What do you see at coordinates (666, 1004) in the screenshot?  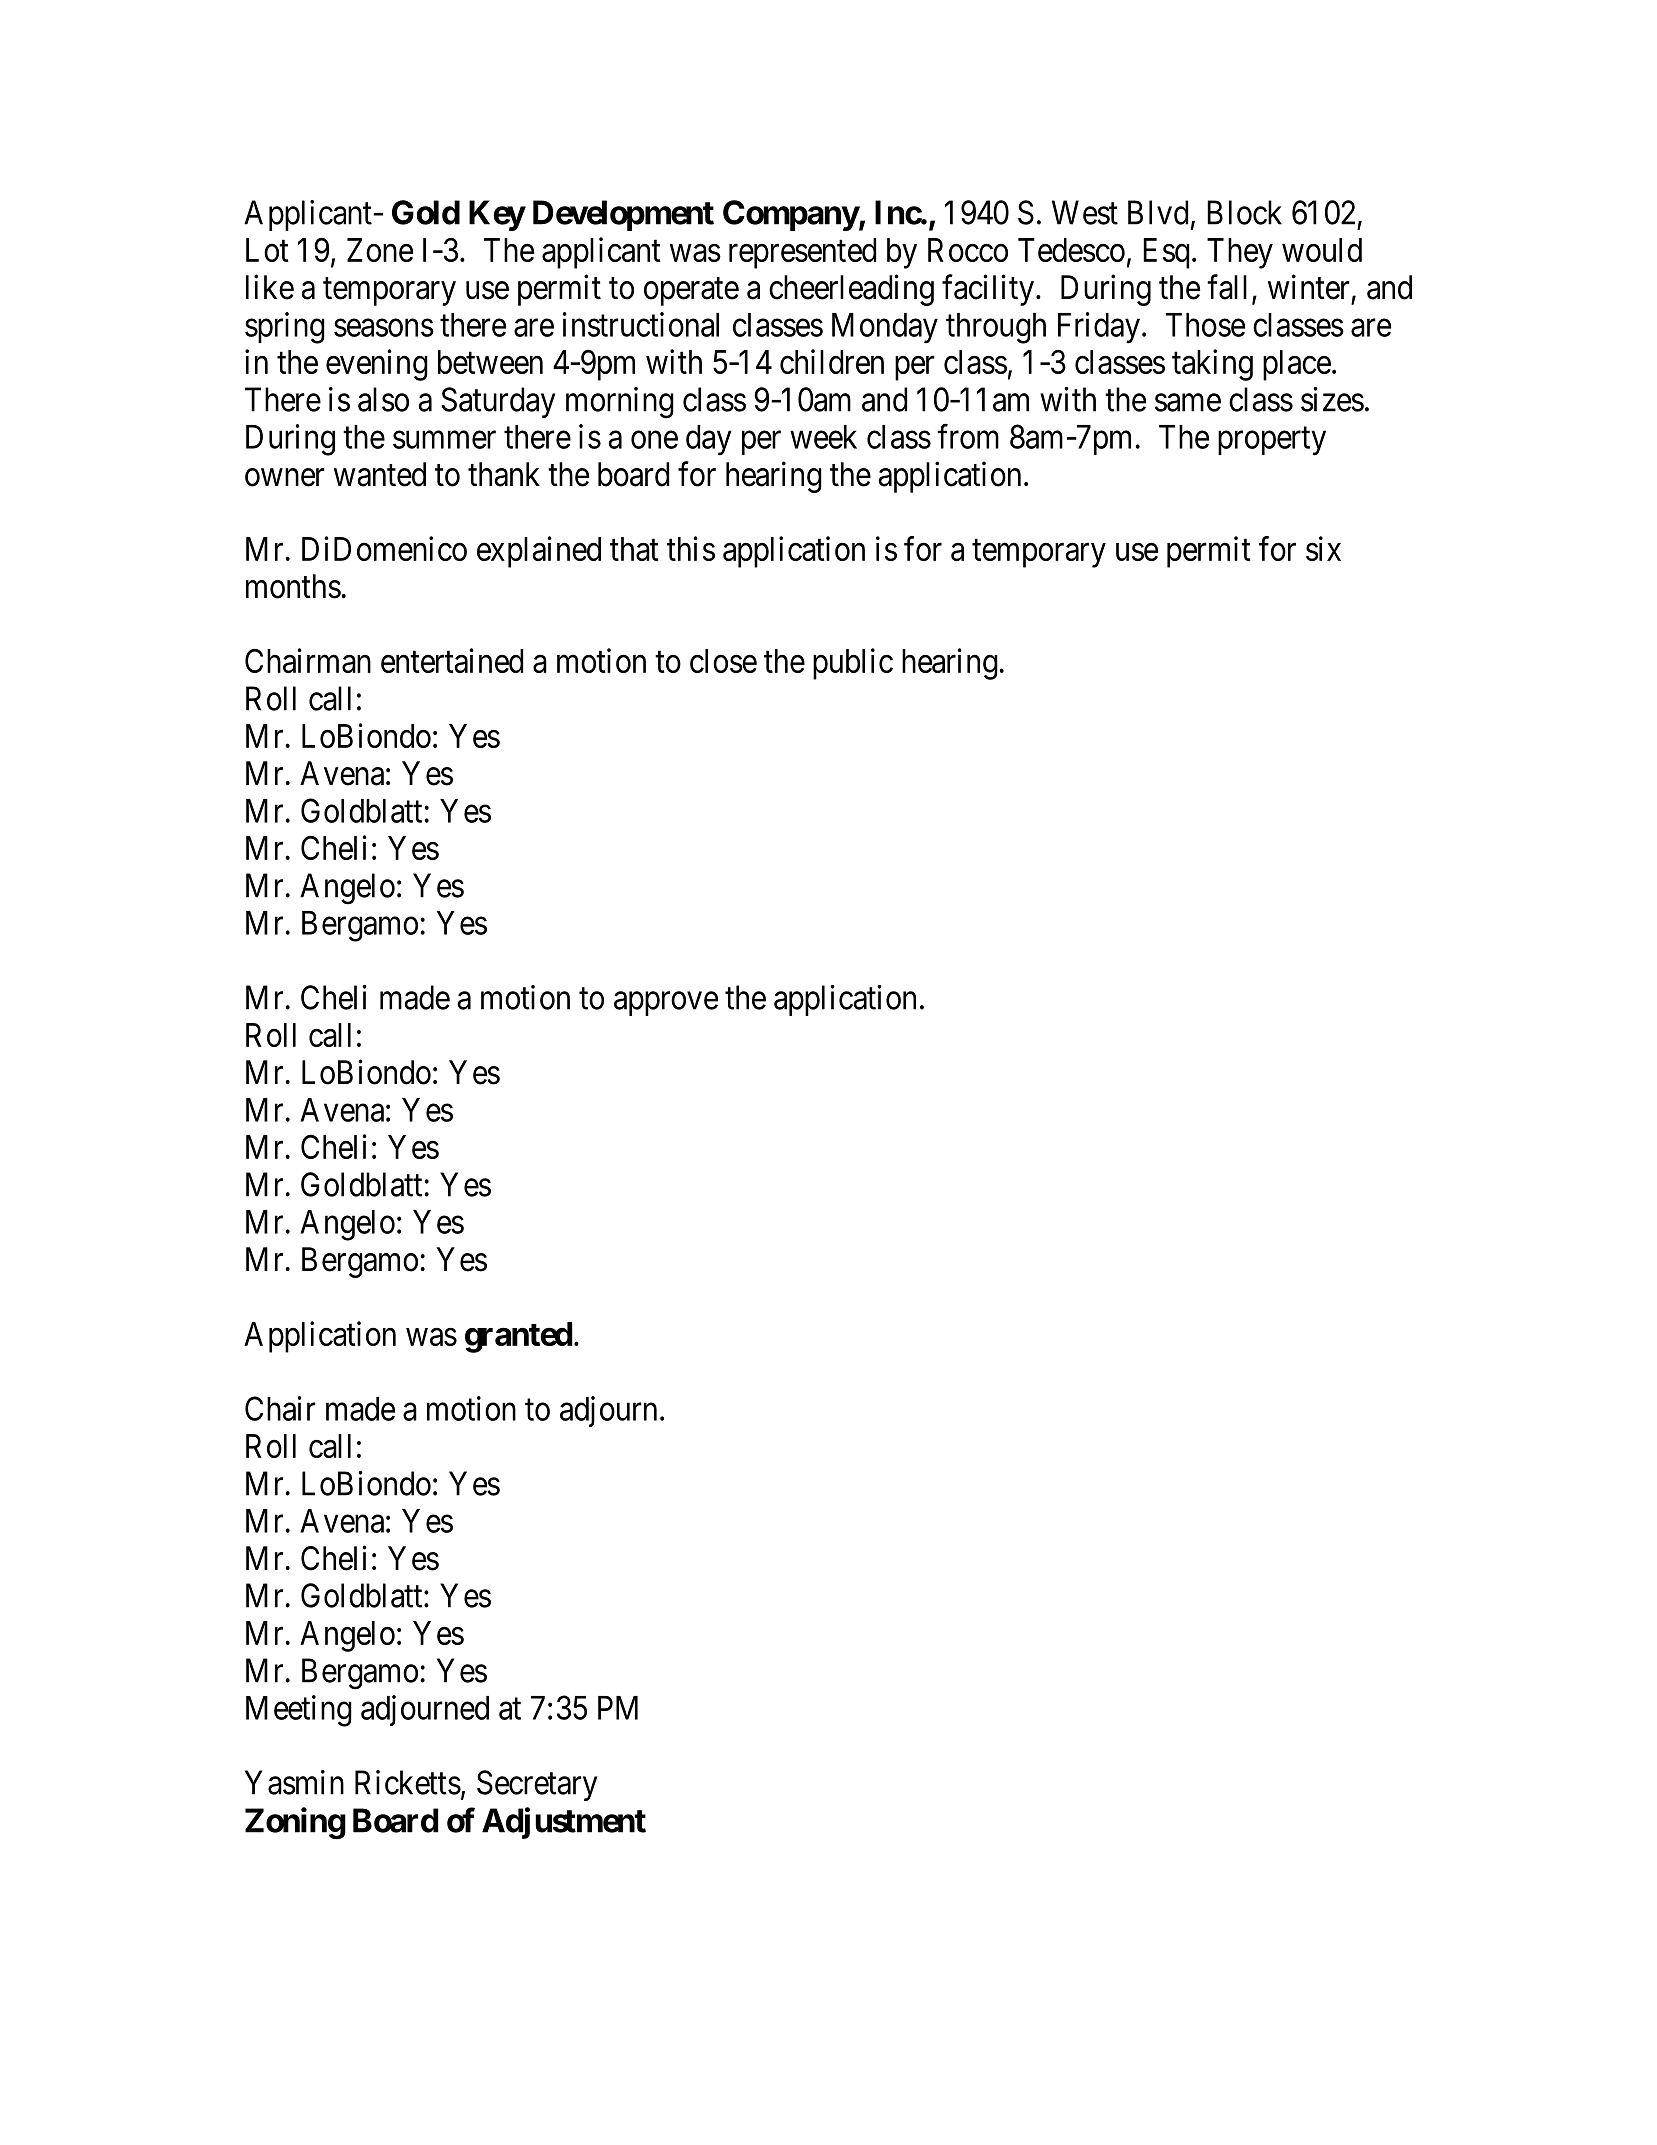 I see `approve` at bounding box center [666, 1004].
